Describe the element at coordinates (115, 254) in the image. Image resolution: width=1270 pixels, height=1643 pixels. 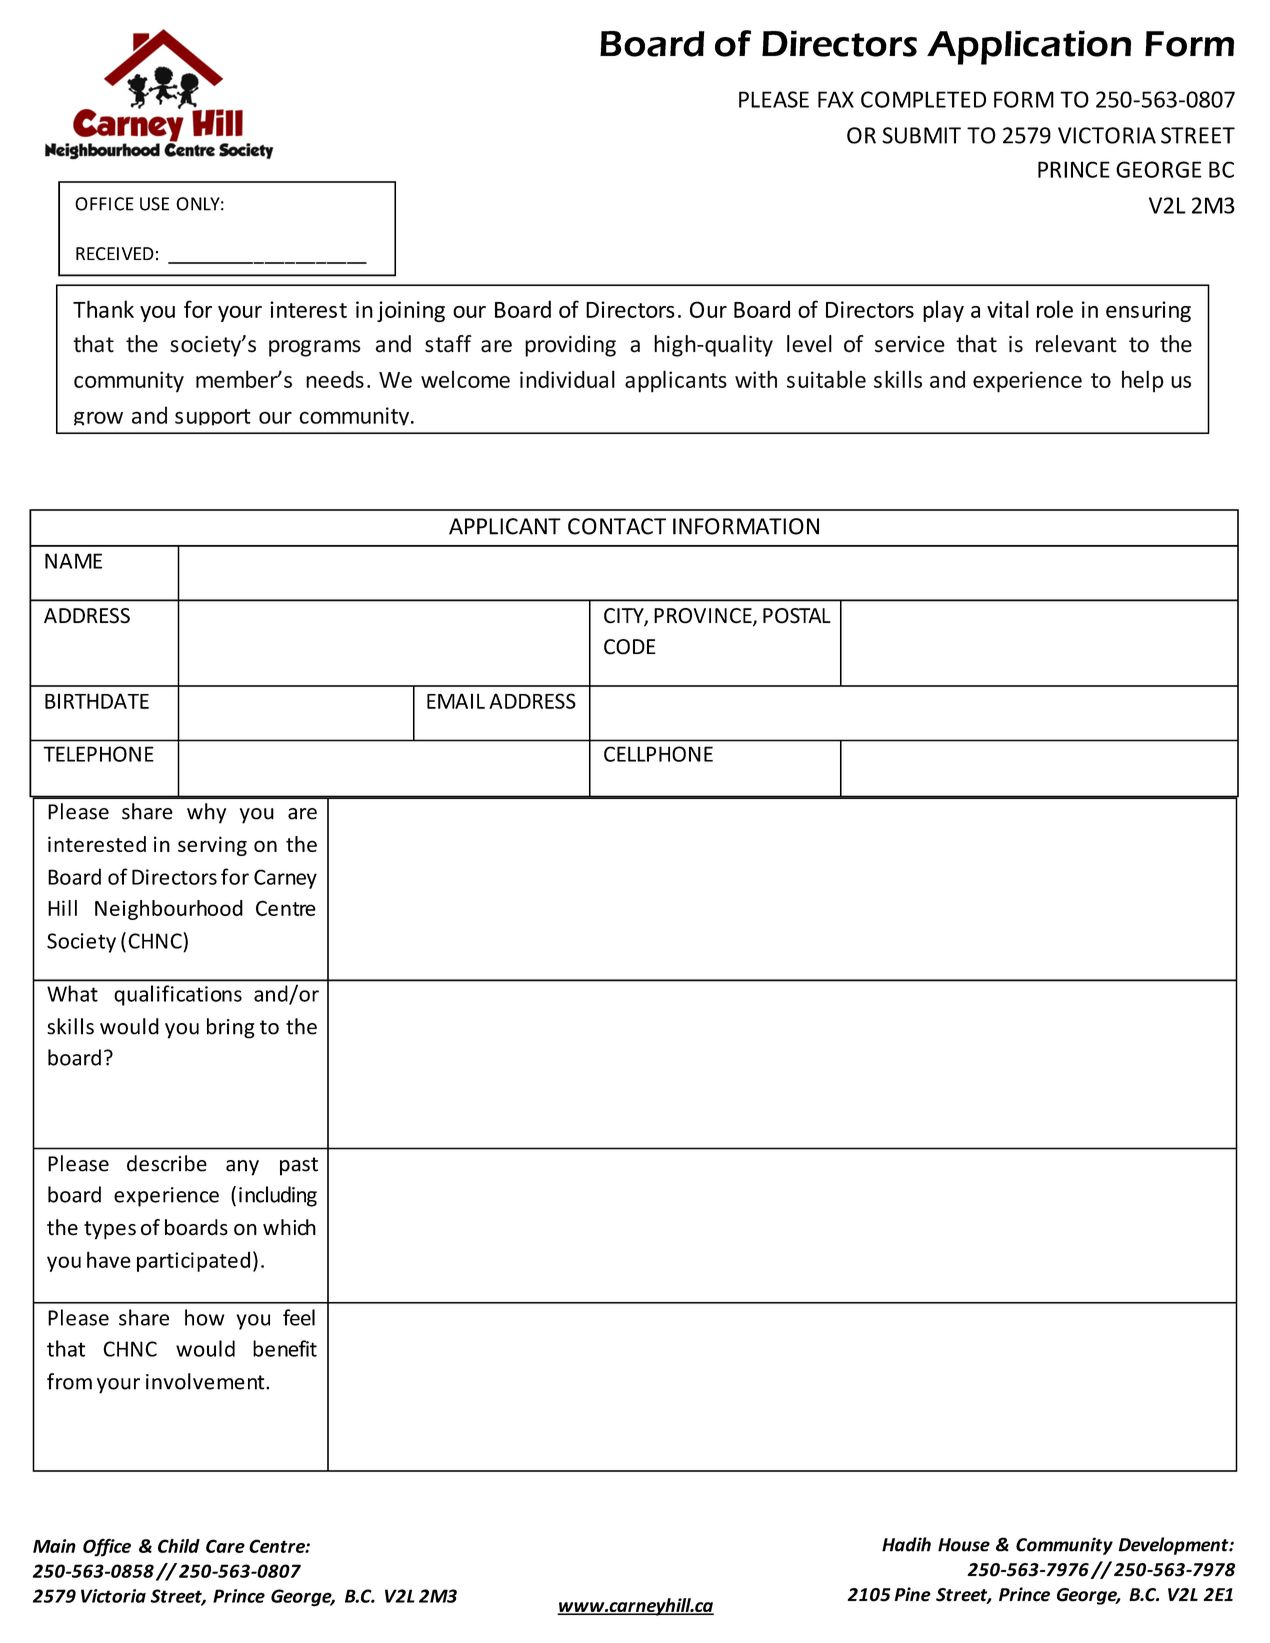
I see `RECEIVED` at that location.
